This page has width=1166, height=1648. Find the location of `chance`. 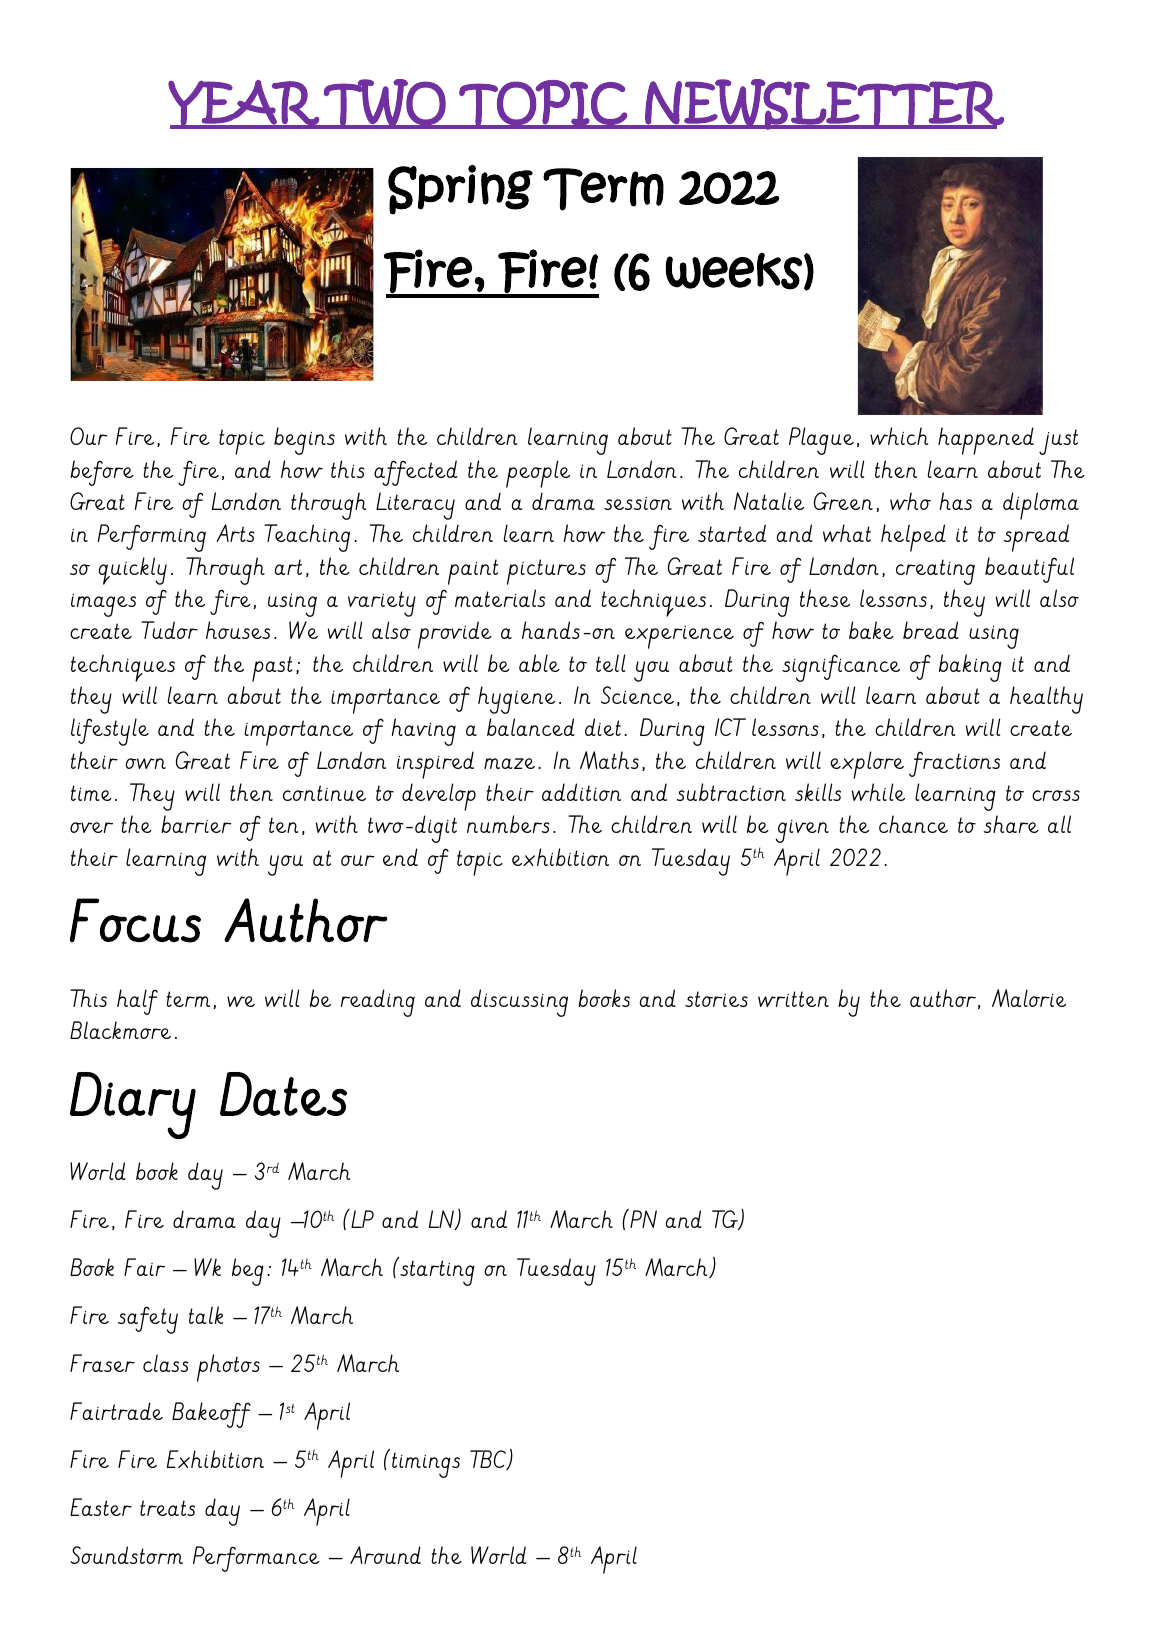

chance is located at coordinates (913, 824).
